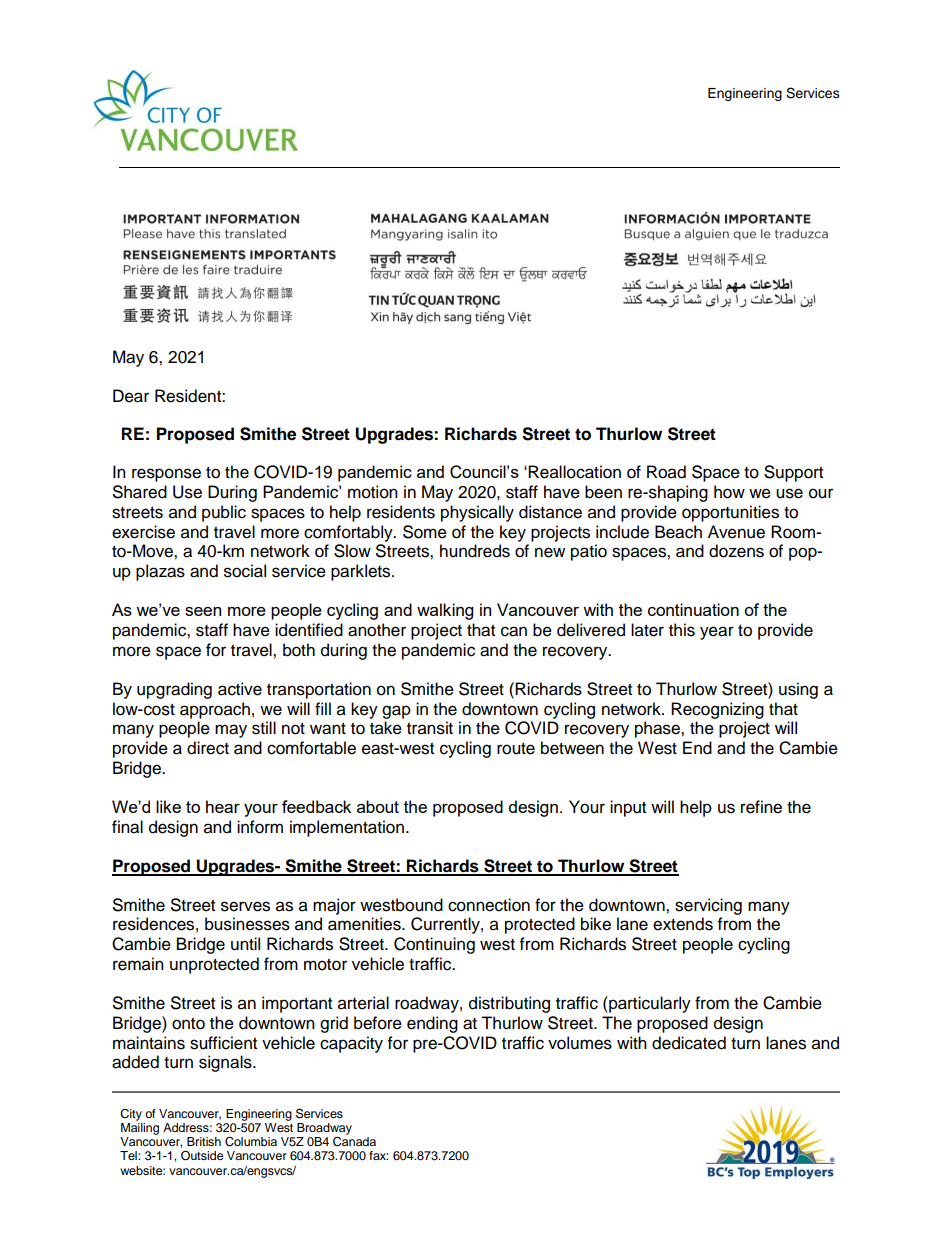  I want to click on British, so click(204, 1141).
